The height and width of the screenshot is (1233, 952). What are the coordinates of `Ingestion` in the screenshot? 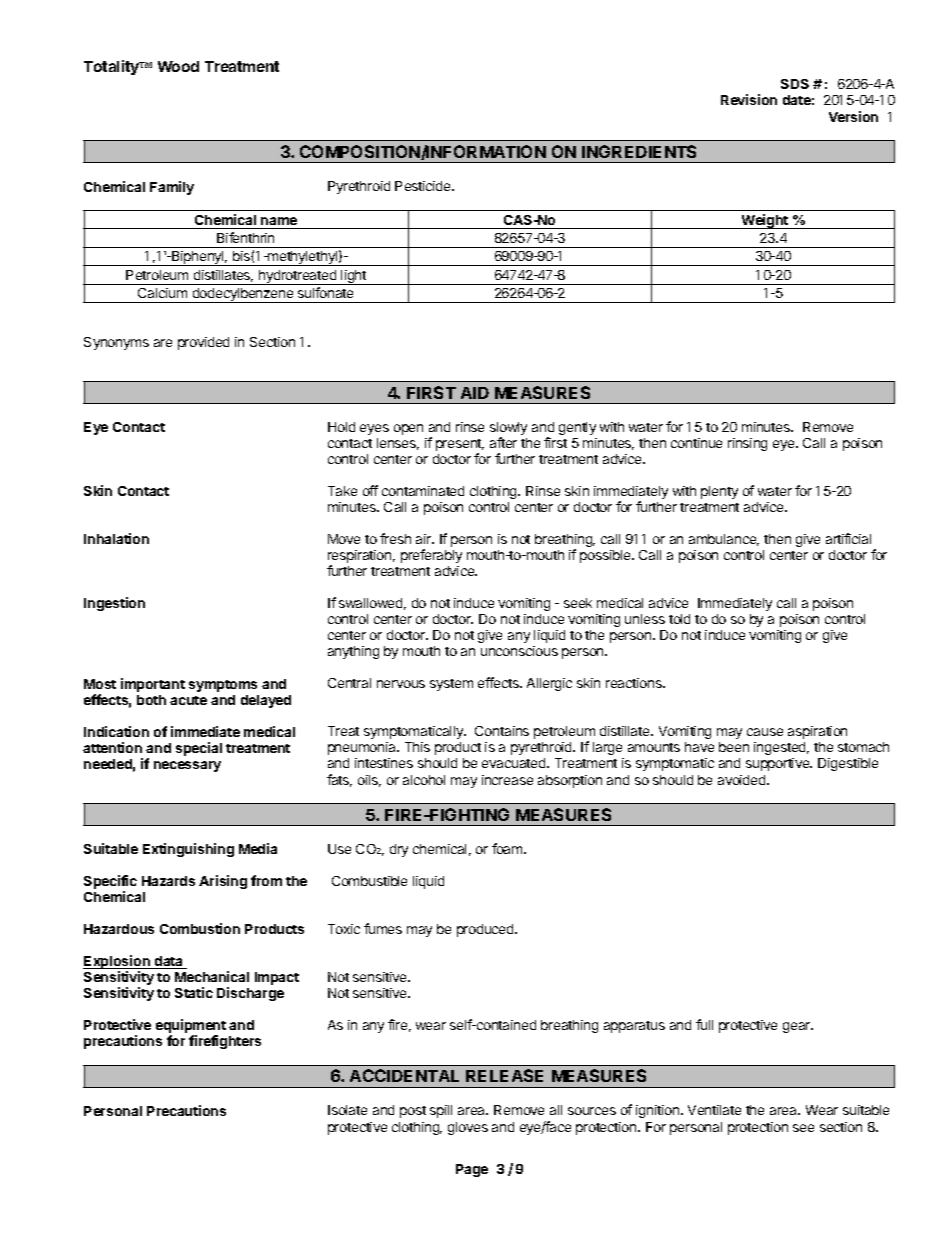 It's located at (114, 604).
